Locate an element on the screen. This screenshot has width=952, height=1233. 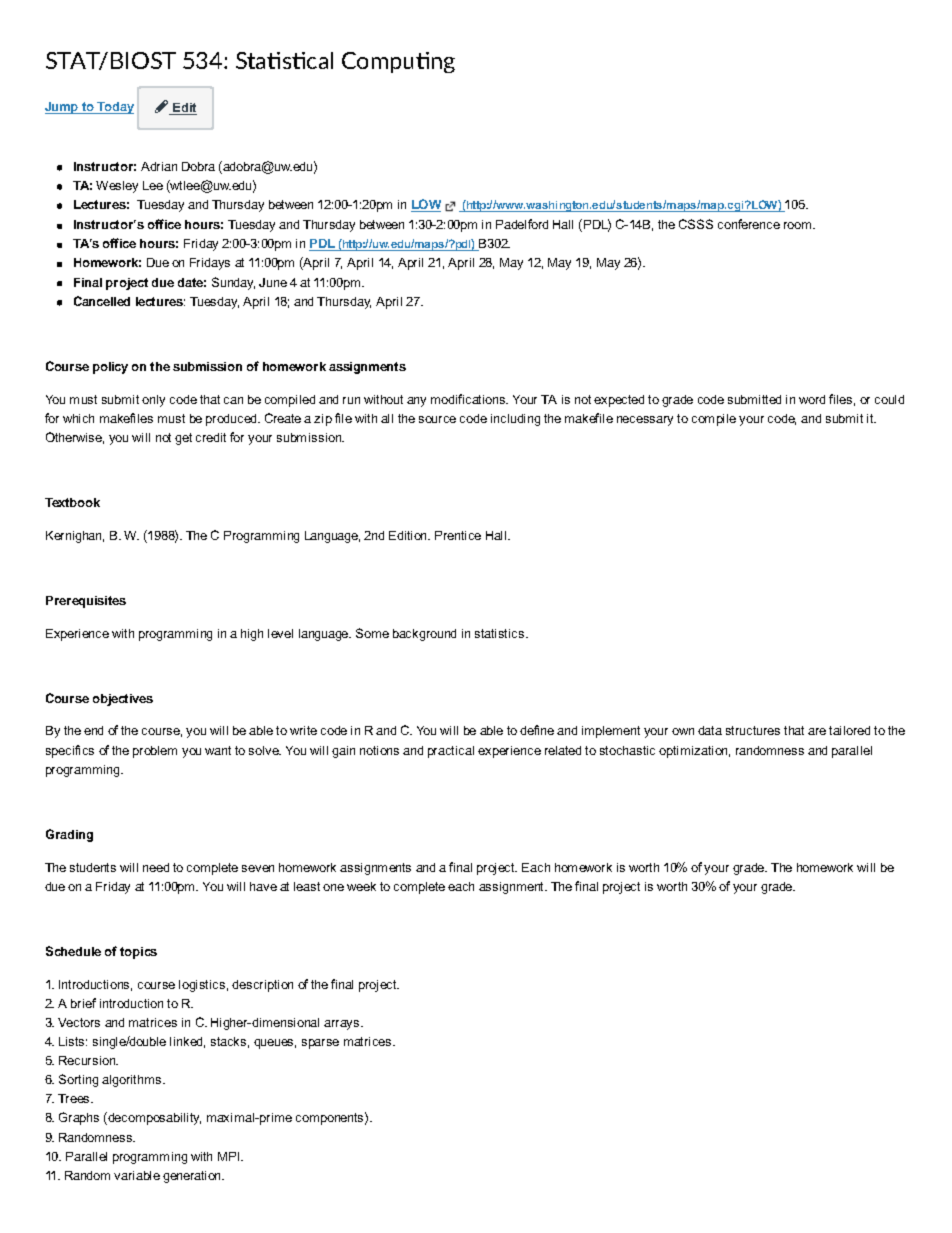
week is located at coordinates (361, 886).
